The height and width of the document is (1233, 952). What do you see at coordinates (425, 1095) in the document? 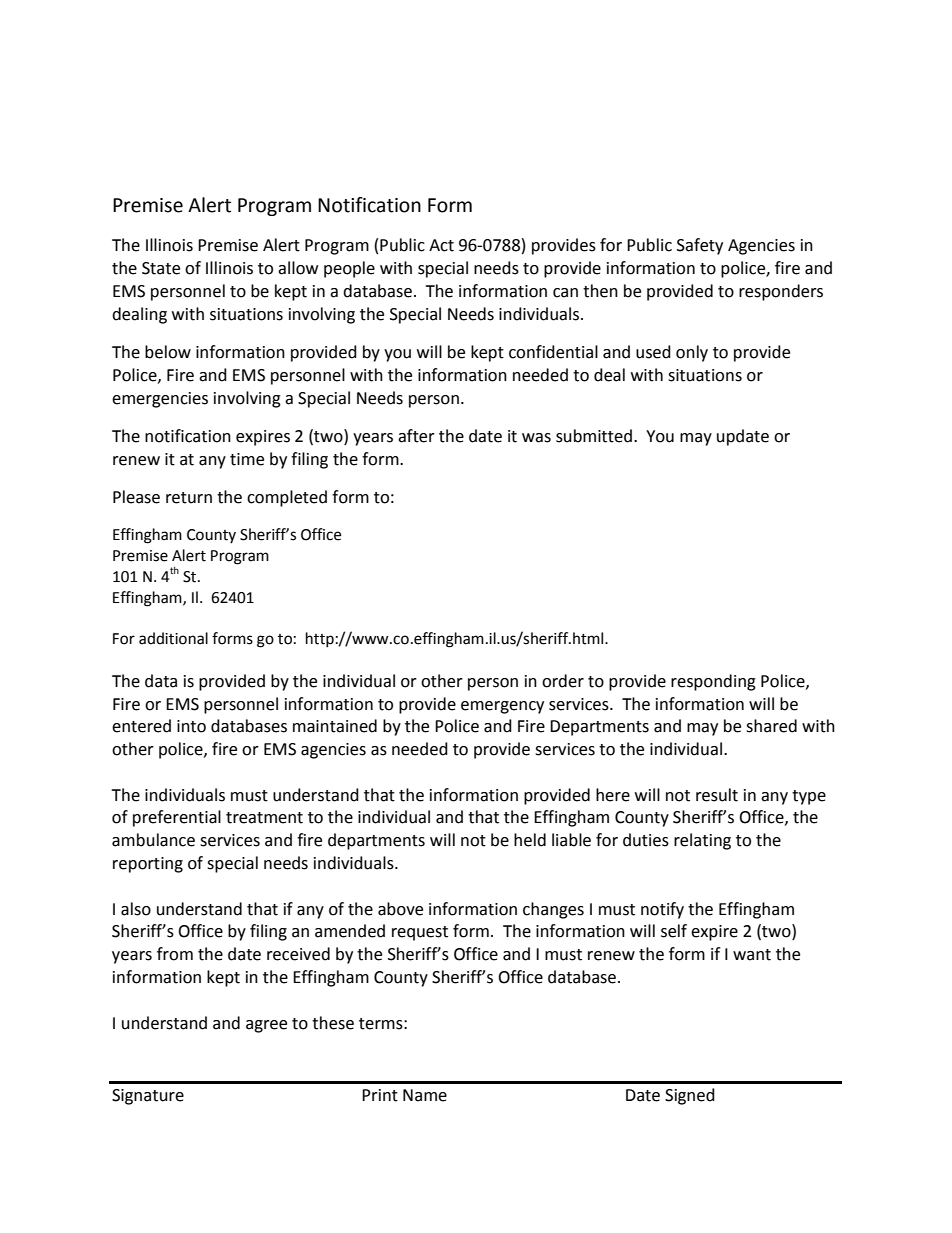
I see `Name` at bounding box center [425, 1095].
